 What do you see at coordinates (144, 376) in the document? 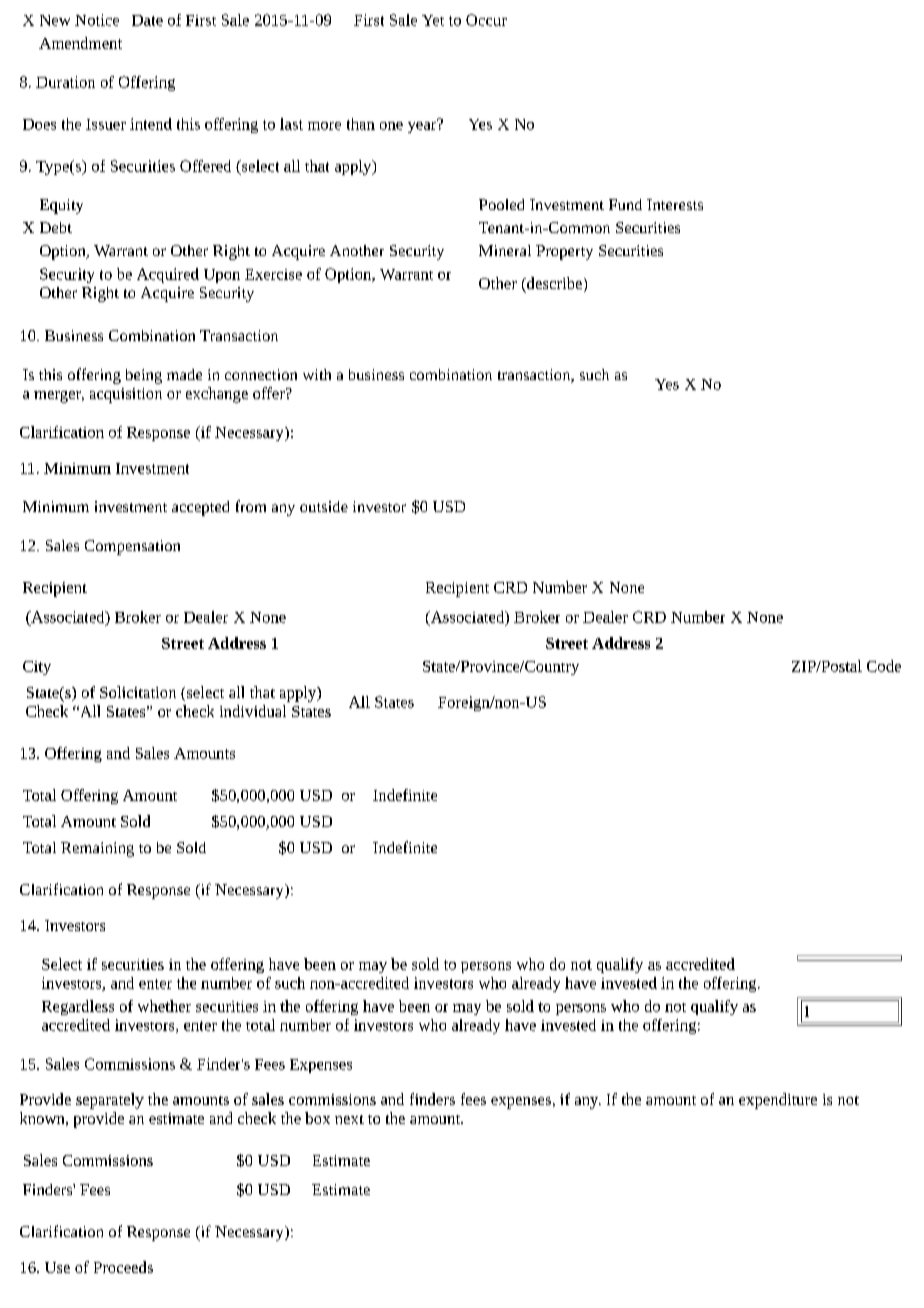
I see `being` at bounding box center [144, 376].
